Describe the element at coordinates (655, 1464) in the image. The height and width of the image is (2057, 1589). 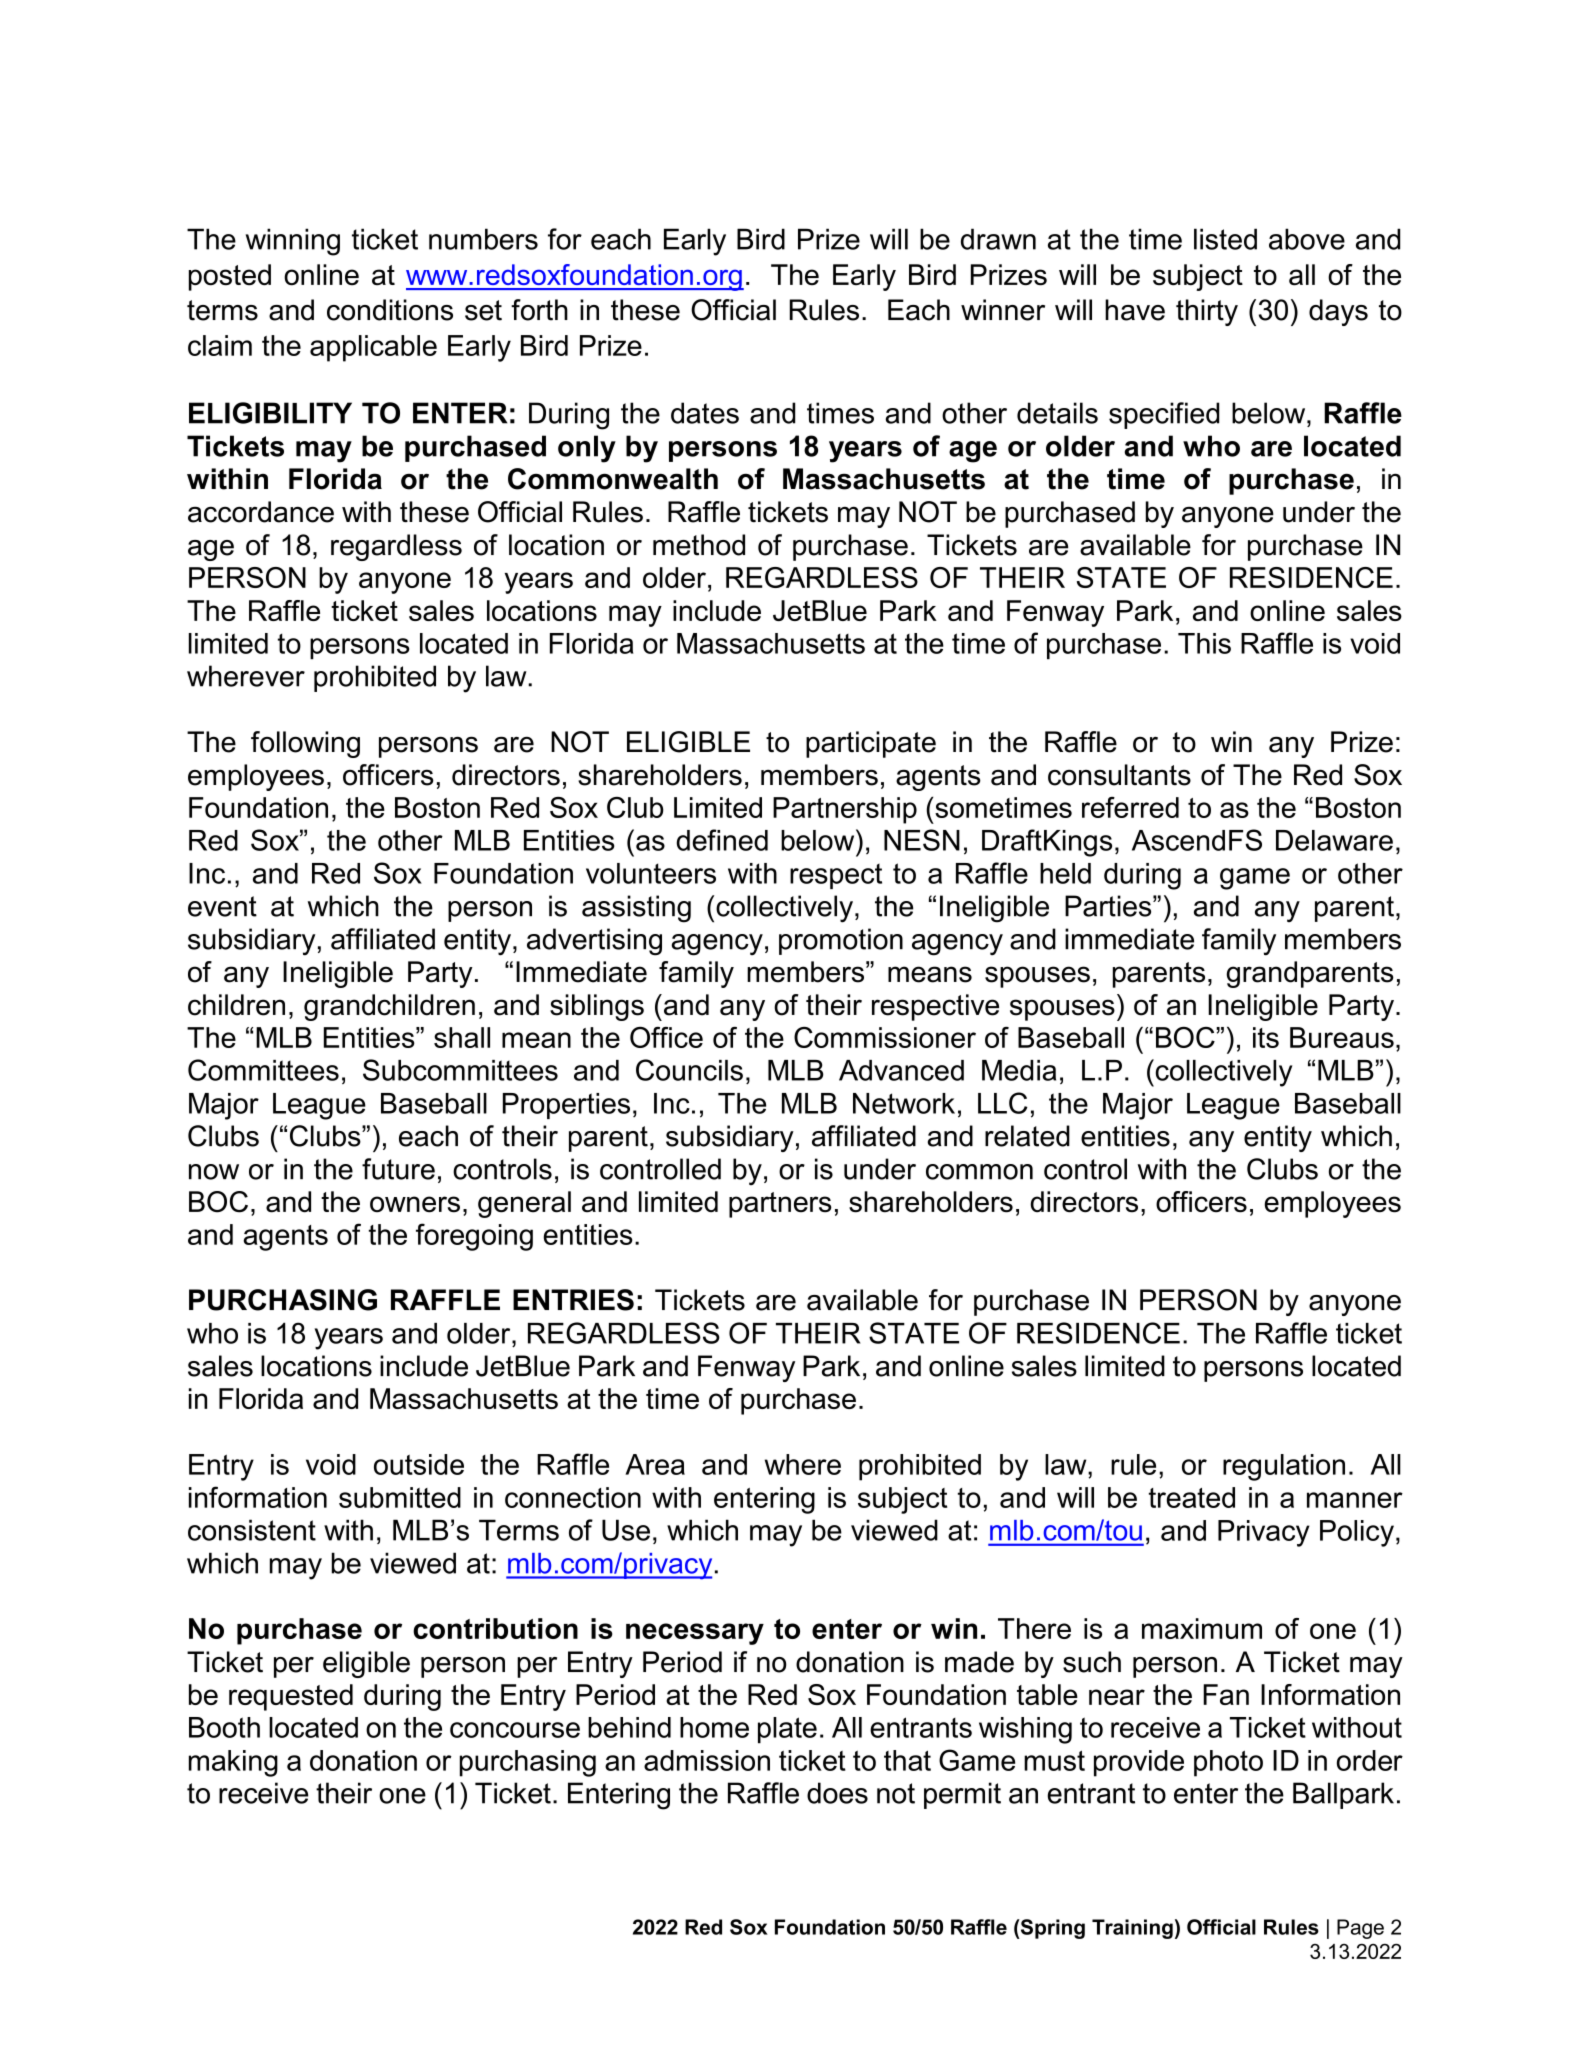
I see `Area` at that location.
